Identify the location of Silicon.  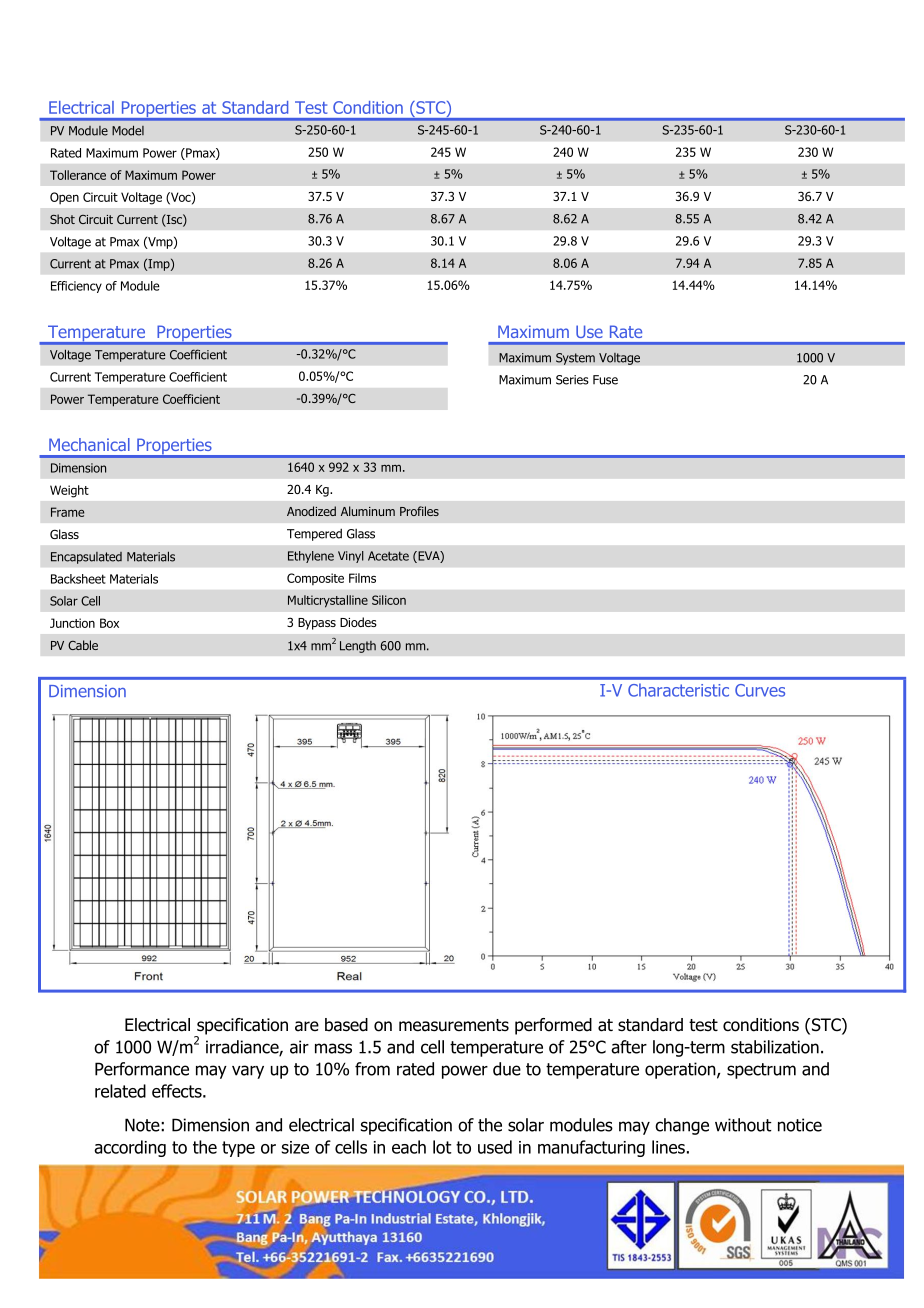
(389, 600).
